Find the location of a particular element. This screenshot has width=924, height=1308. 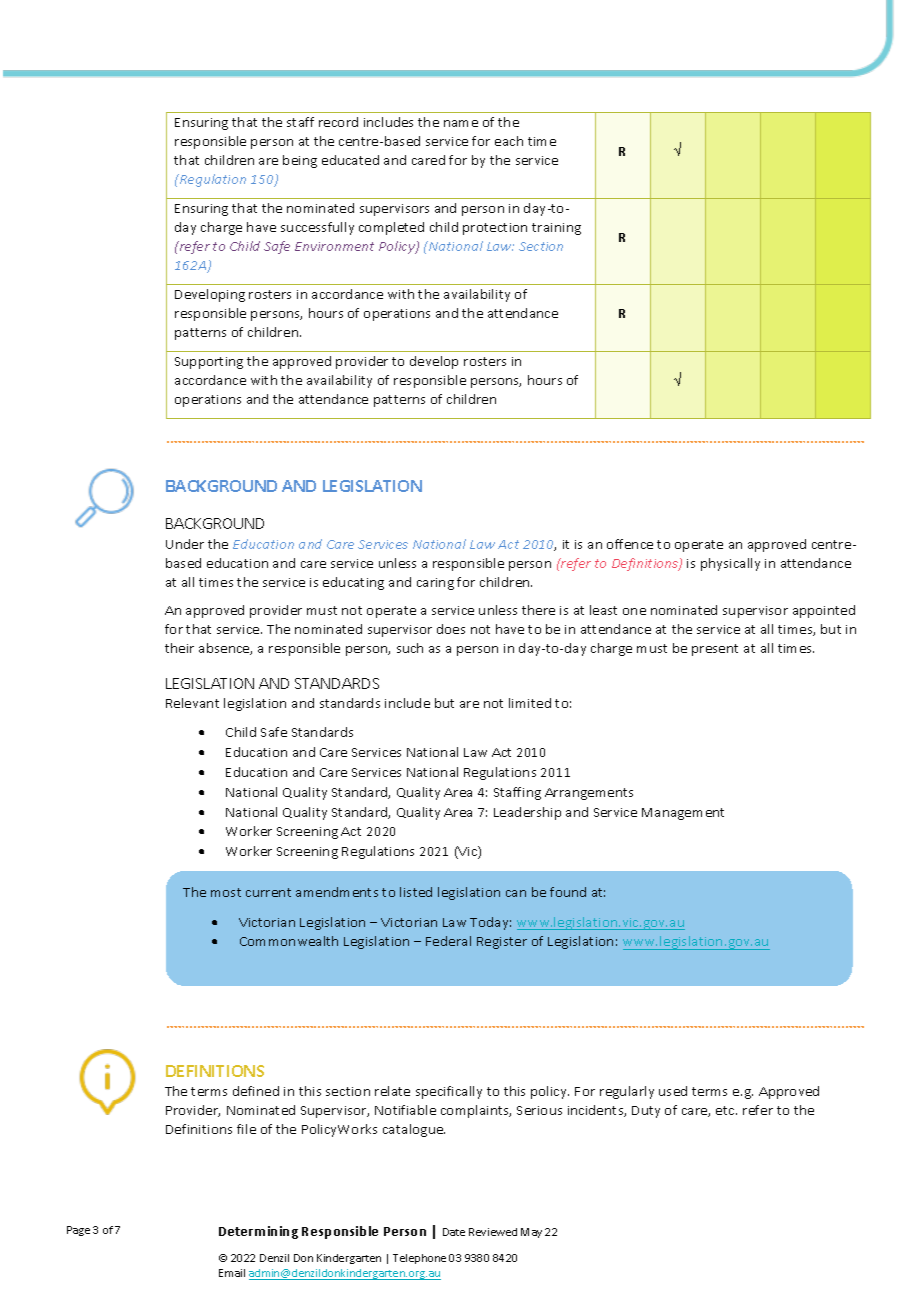

present is located at coordinates (715, 650).
